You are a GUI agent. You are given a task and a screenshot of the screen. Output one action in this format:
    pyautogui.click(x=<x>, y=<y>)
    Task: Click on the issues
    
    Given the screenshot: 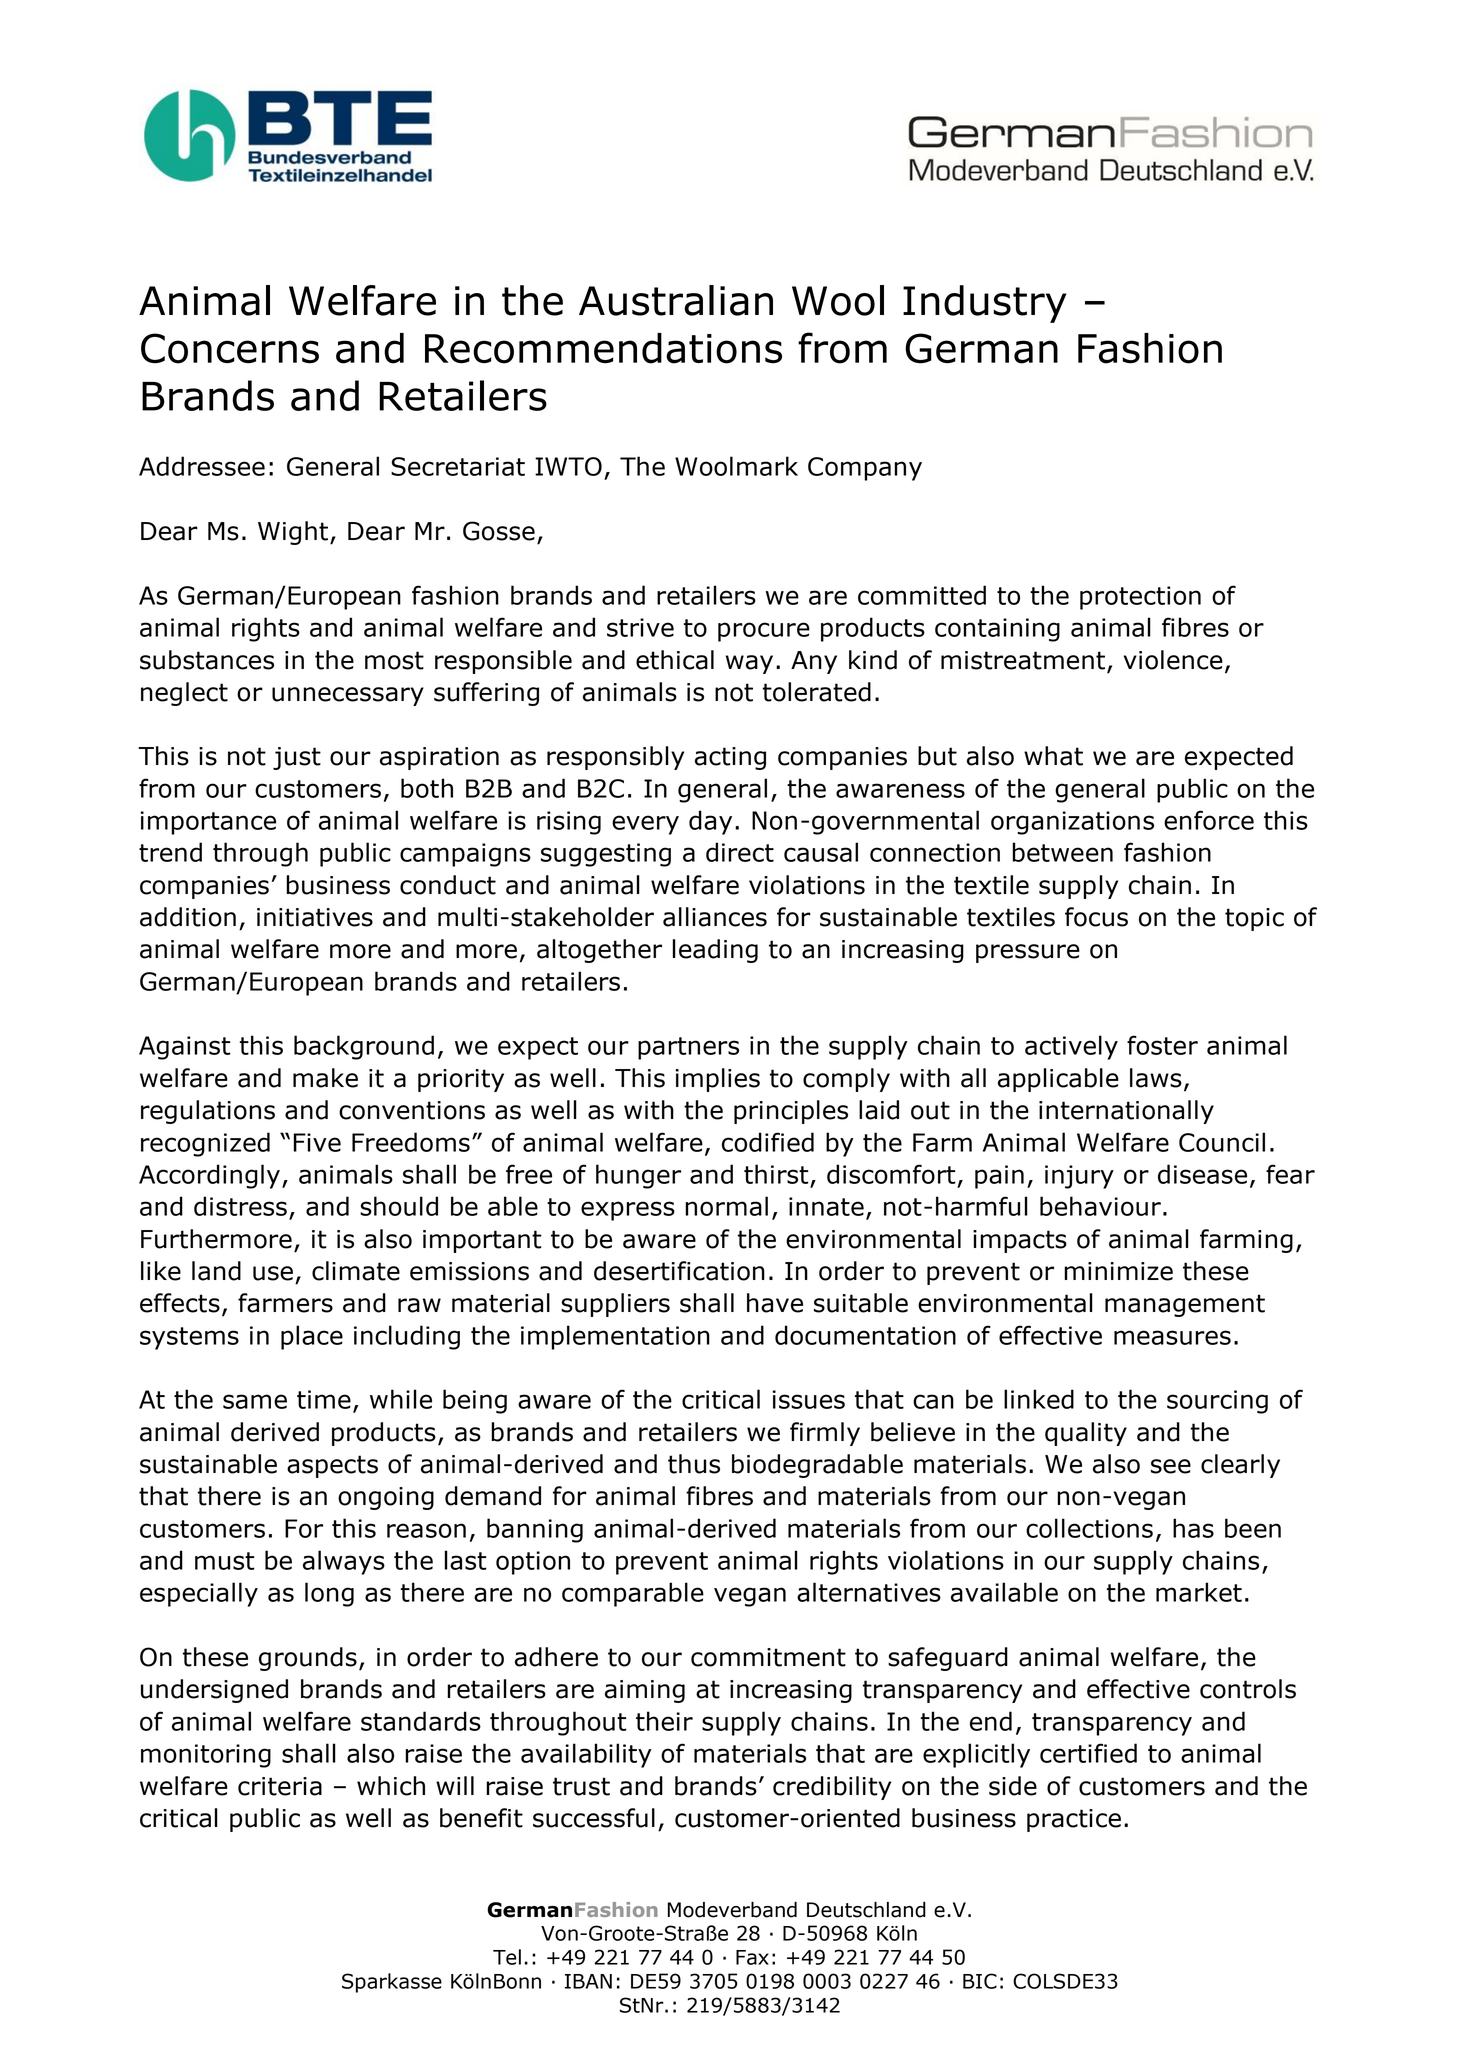 What is the action you would take?
    pyautogui.click(x=809, y=1399)
